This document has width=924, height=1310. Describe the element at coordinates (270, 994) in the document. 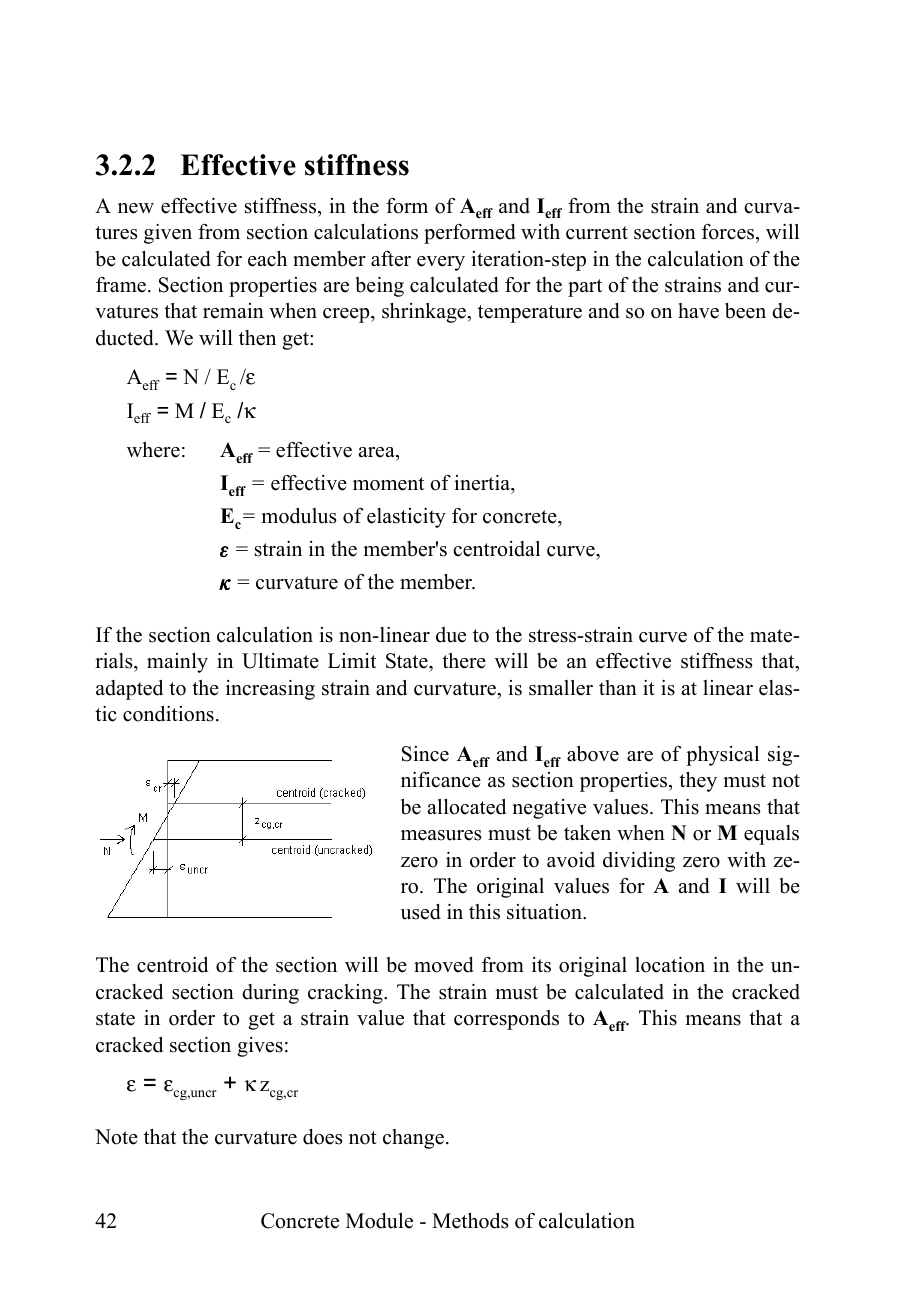

I see `during` at that location.
